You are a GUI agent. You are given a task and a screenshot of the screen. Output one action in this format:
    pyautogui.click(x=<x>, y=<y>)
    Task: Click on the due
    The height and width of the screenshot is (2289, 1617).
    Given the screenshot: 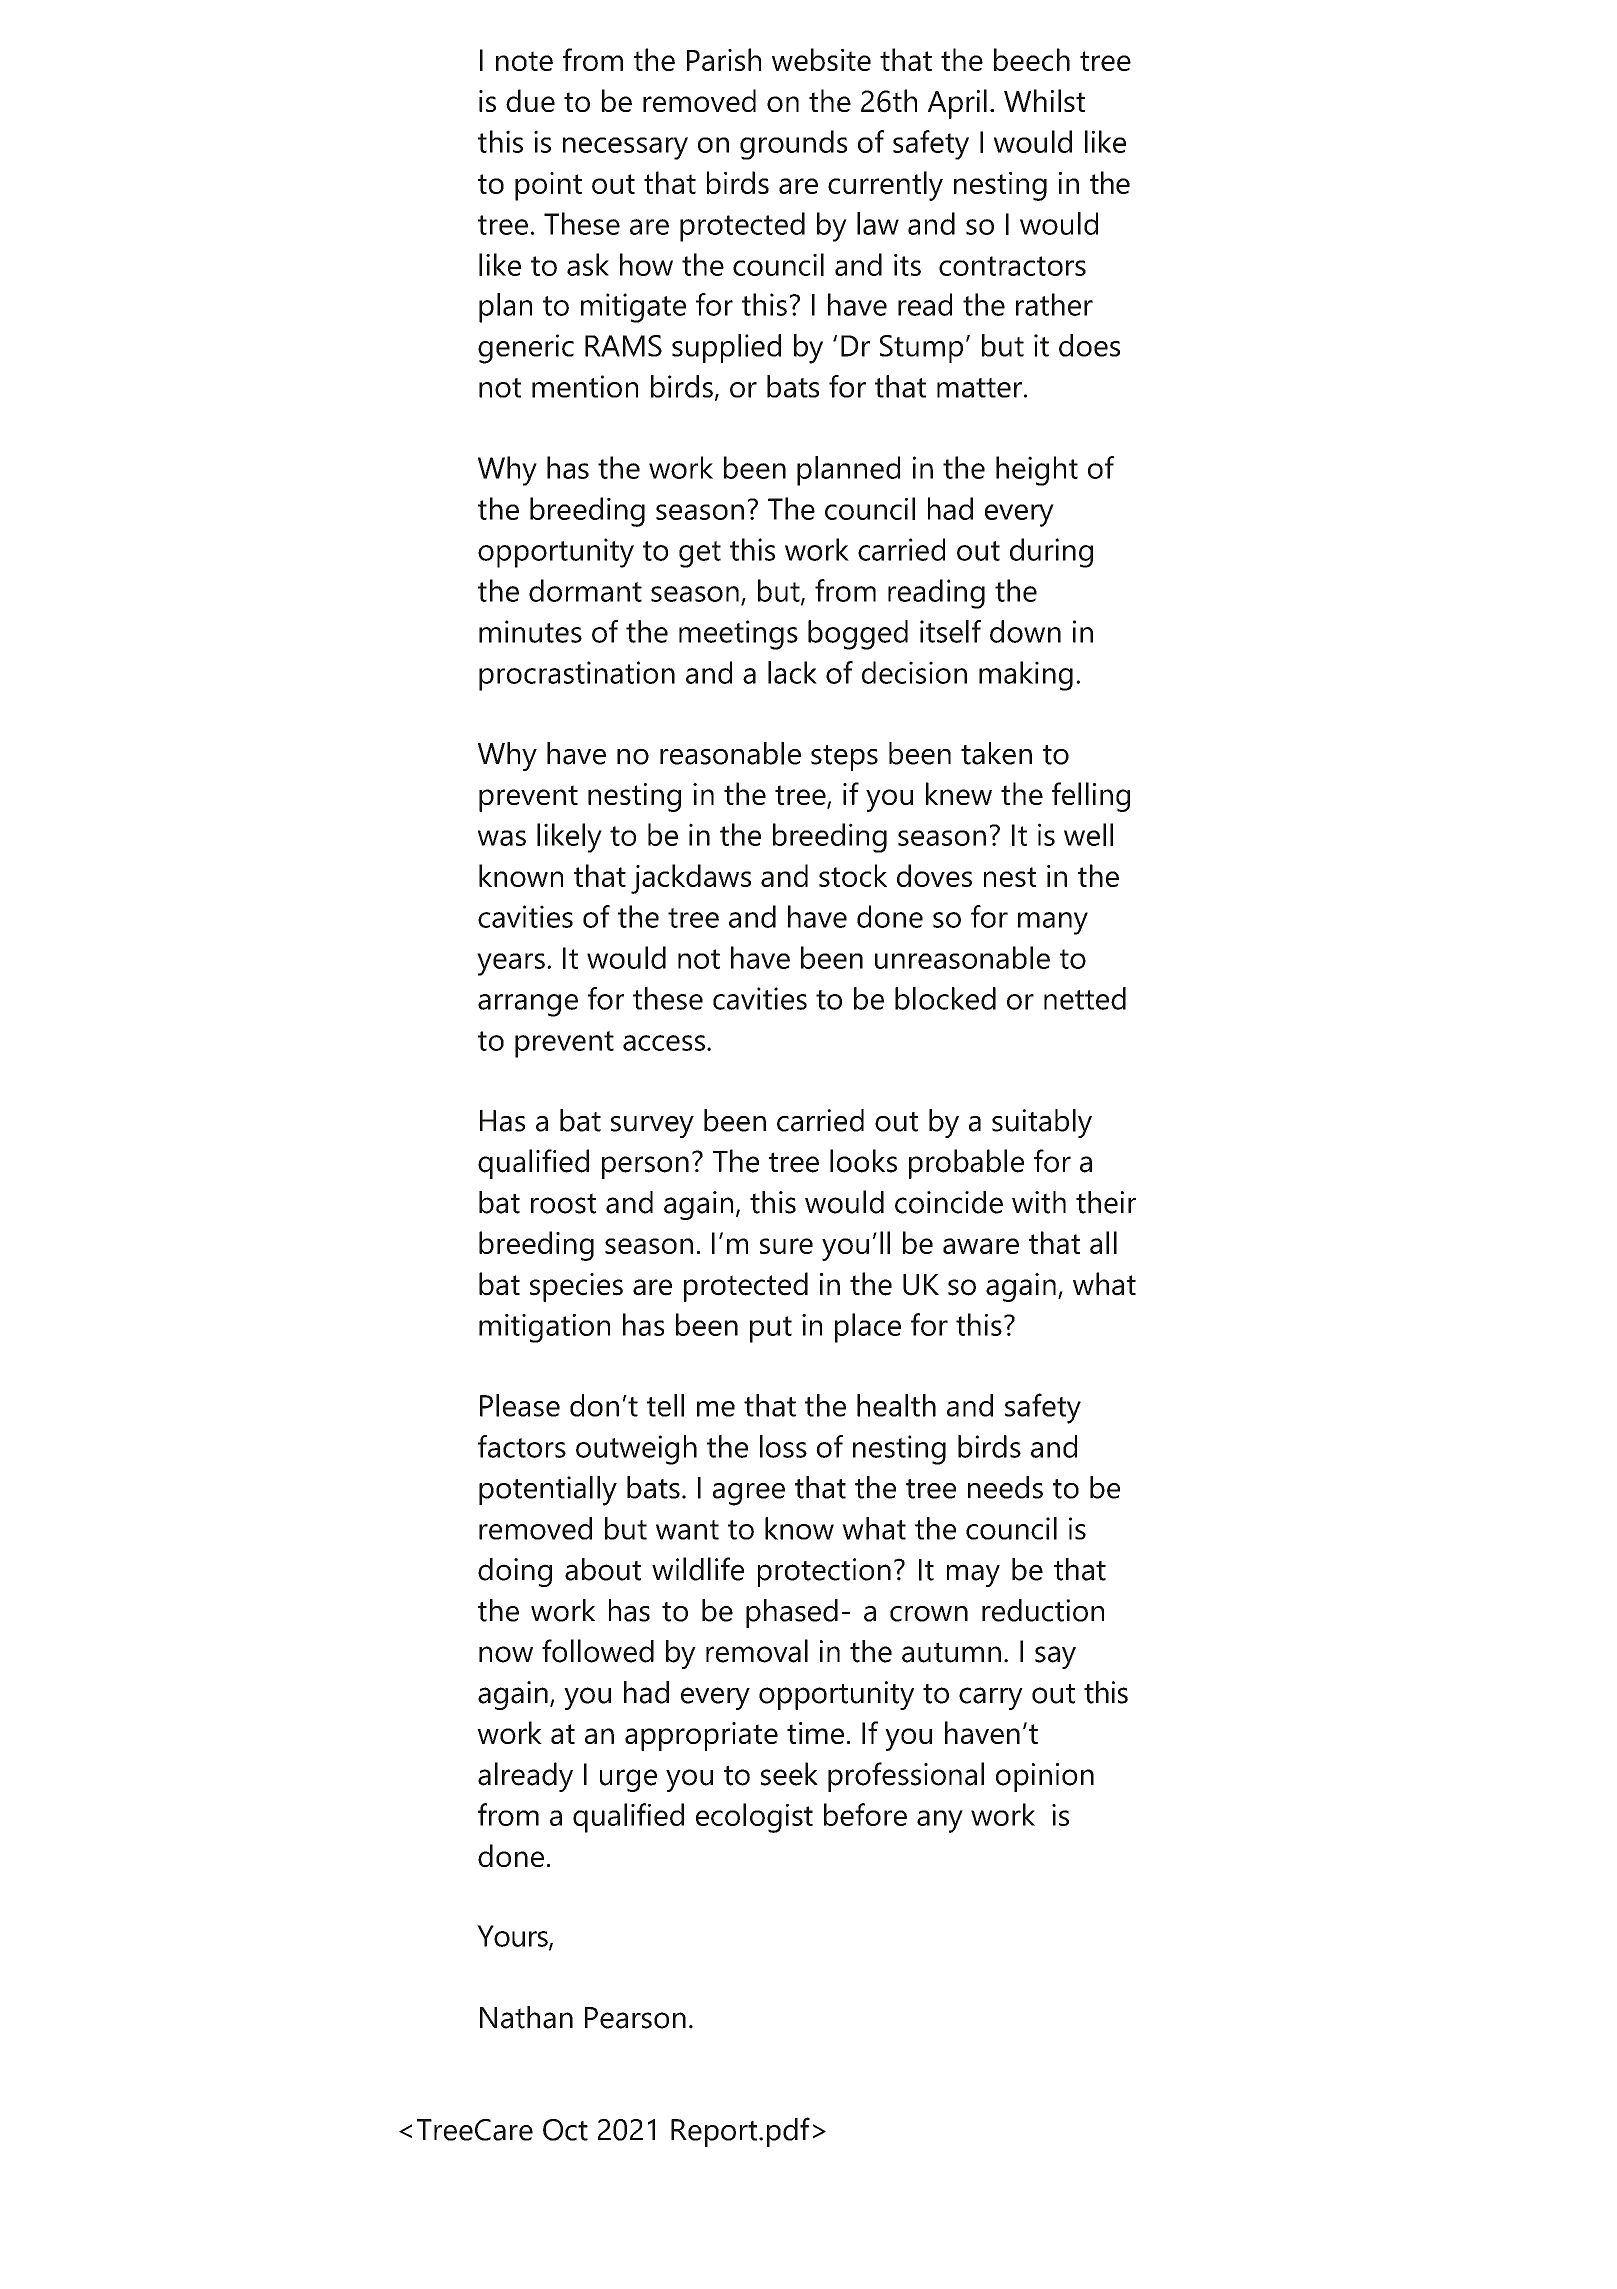 What is the action you would take?
    pyautogui.click(x=530, y=100)
